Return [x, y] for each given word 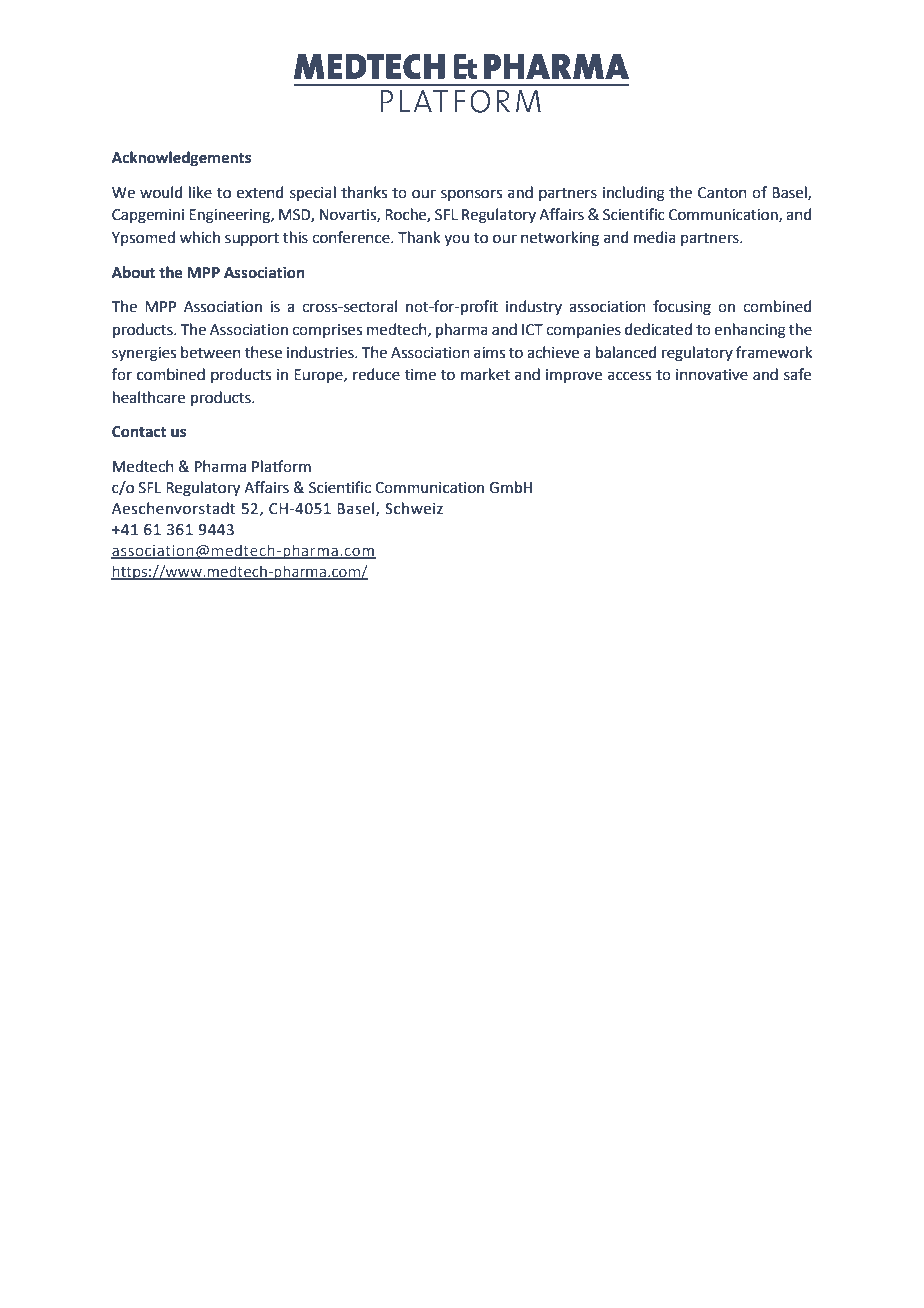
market [485, 374]
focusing [682, 308]
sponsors [471, 195]
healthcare [149, 397]
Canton [722, 193]
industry [534, 307]
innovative [712, 375]
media [655, 237]
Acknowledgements [181, 158]
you [457, 240]
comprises [327, 331]
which [200, 237]
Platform [281, 466]
